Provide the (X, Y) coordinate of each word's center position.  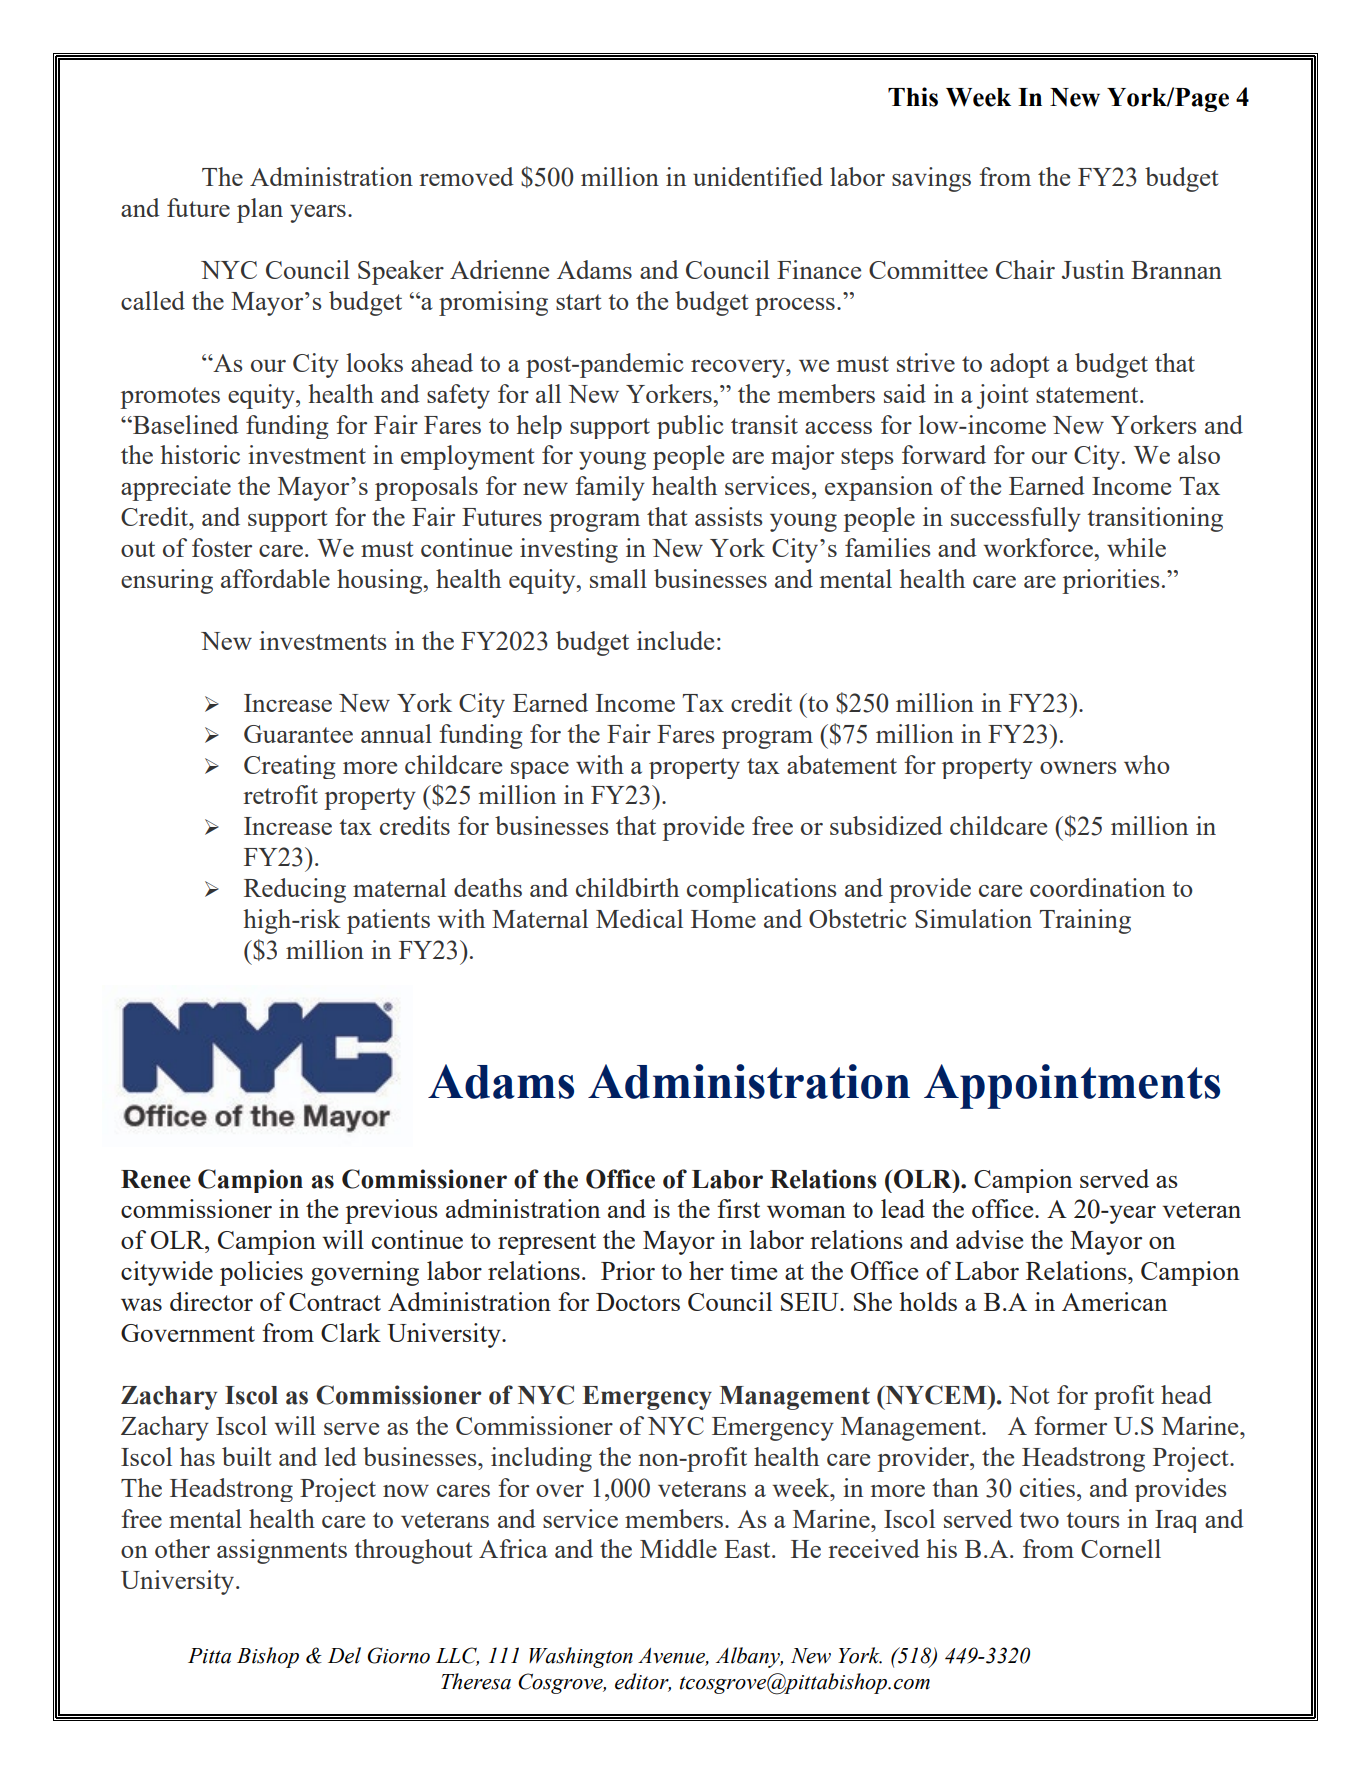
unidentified (758, 176)
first (738, 1208)
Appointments (1072, 1086)
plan (260, 210)
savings (931, 179)
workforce (1039, 547)
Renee (156, 1179)
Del (344, 1655)
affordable (275, 578)
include (675, 640)
